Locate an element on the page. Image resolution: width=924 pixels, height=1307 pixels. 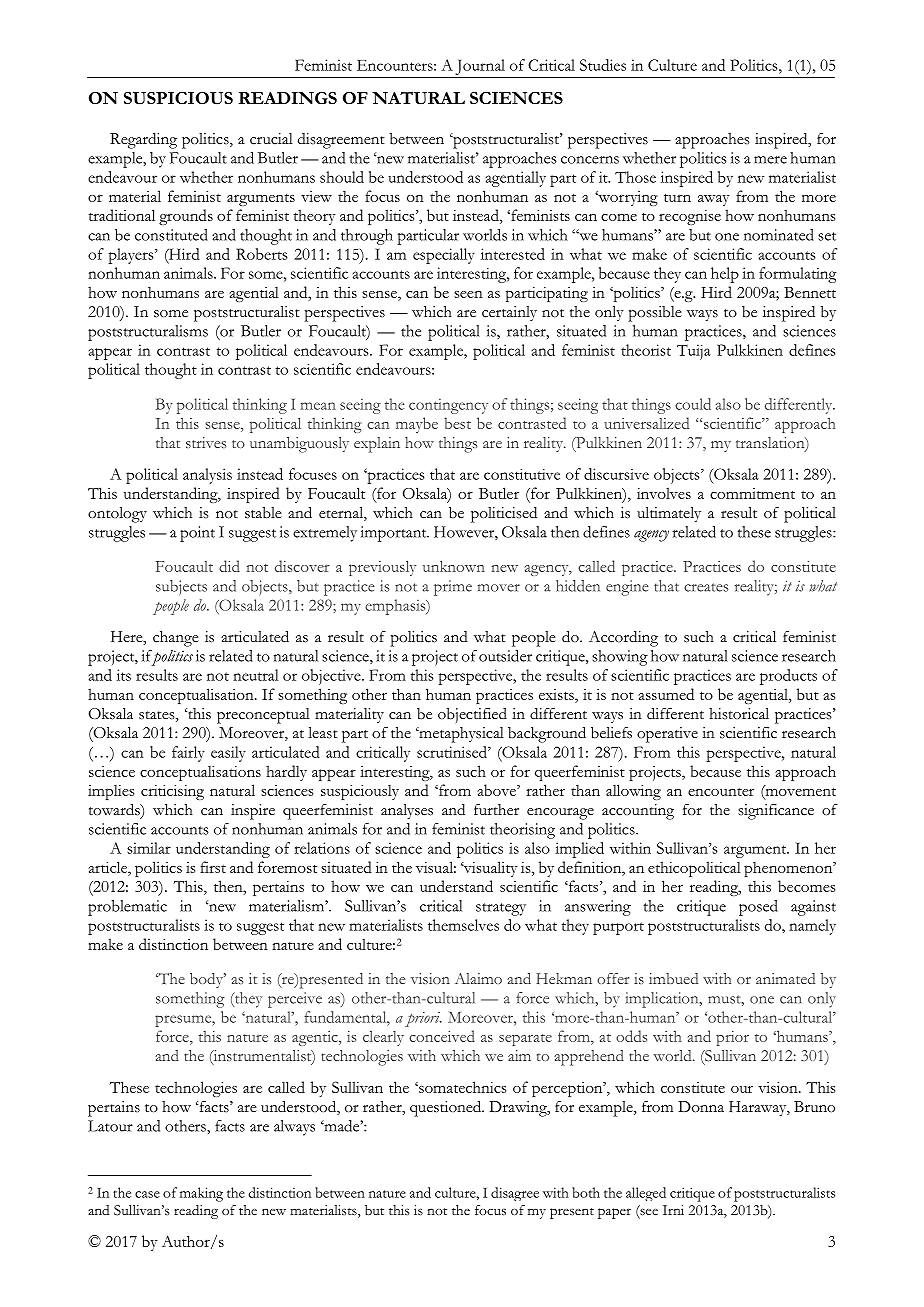
Regarding is located at coordinates (143, 140).
